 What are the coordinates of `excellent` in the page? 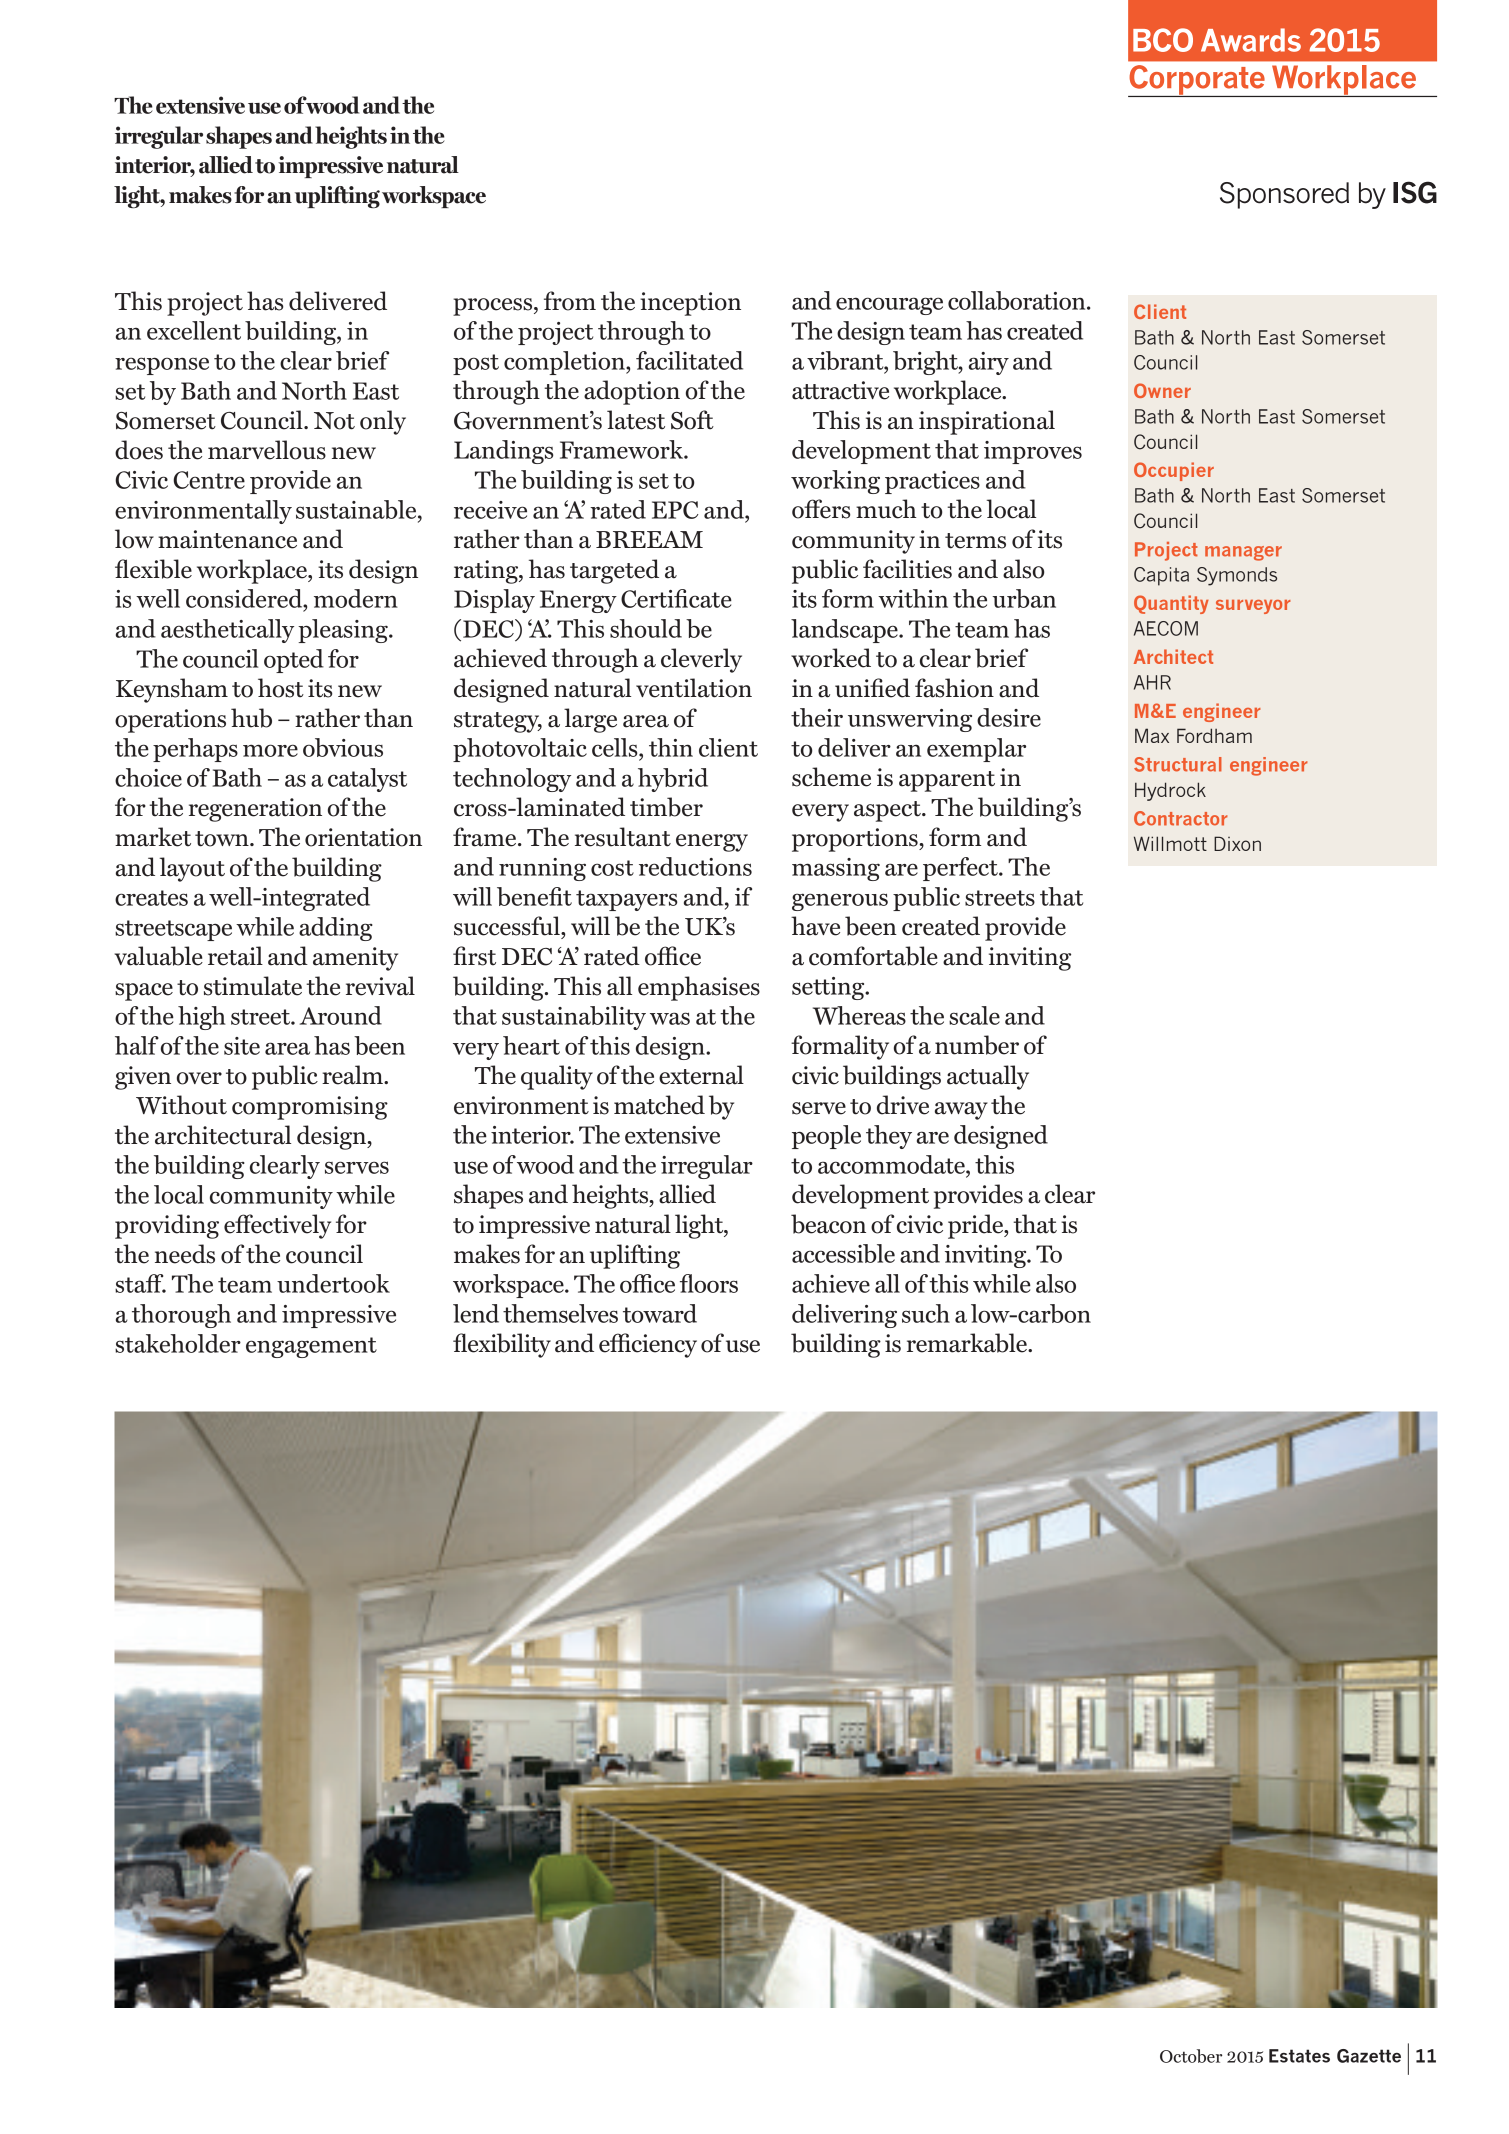 It's located at (194, 330).
